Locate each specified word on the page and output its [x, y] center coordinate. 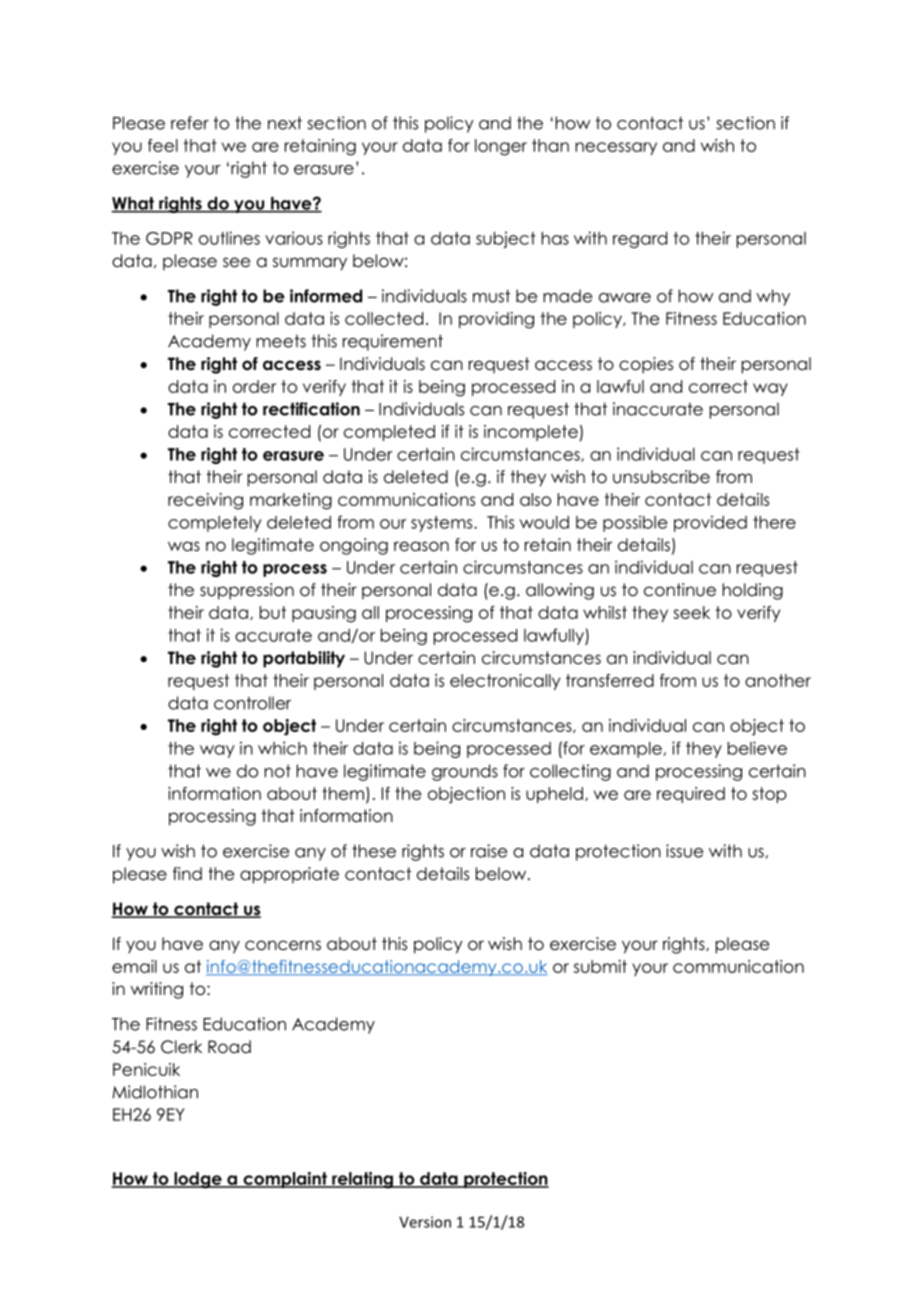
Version [425, 1222]
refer [190, 123]
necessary [616, 148]
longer [501, 147]
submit [600, 966]
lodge [198, 1180]
